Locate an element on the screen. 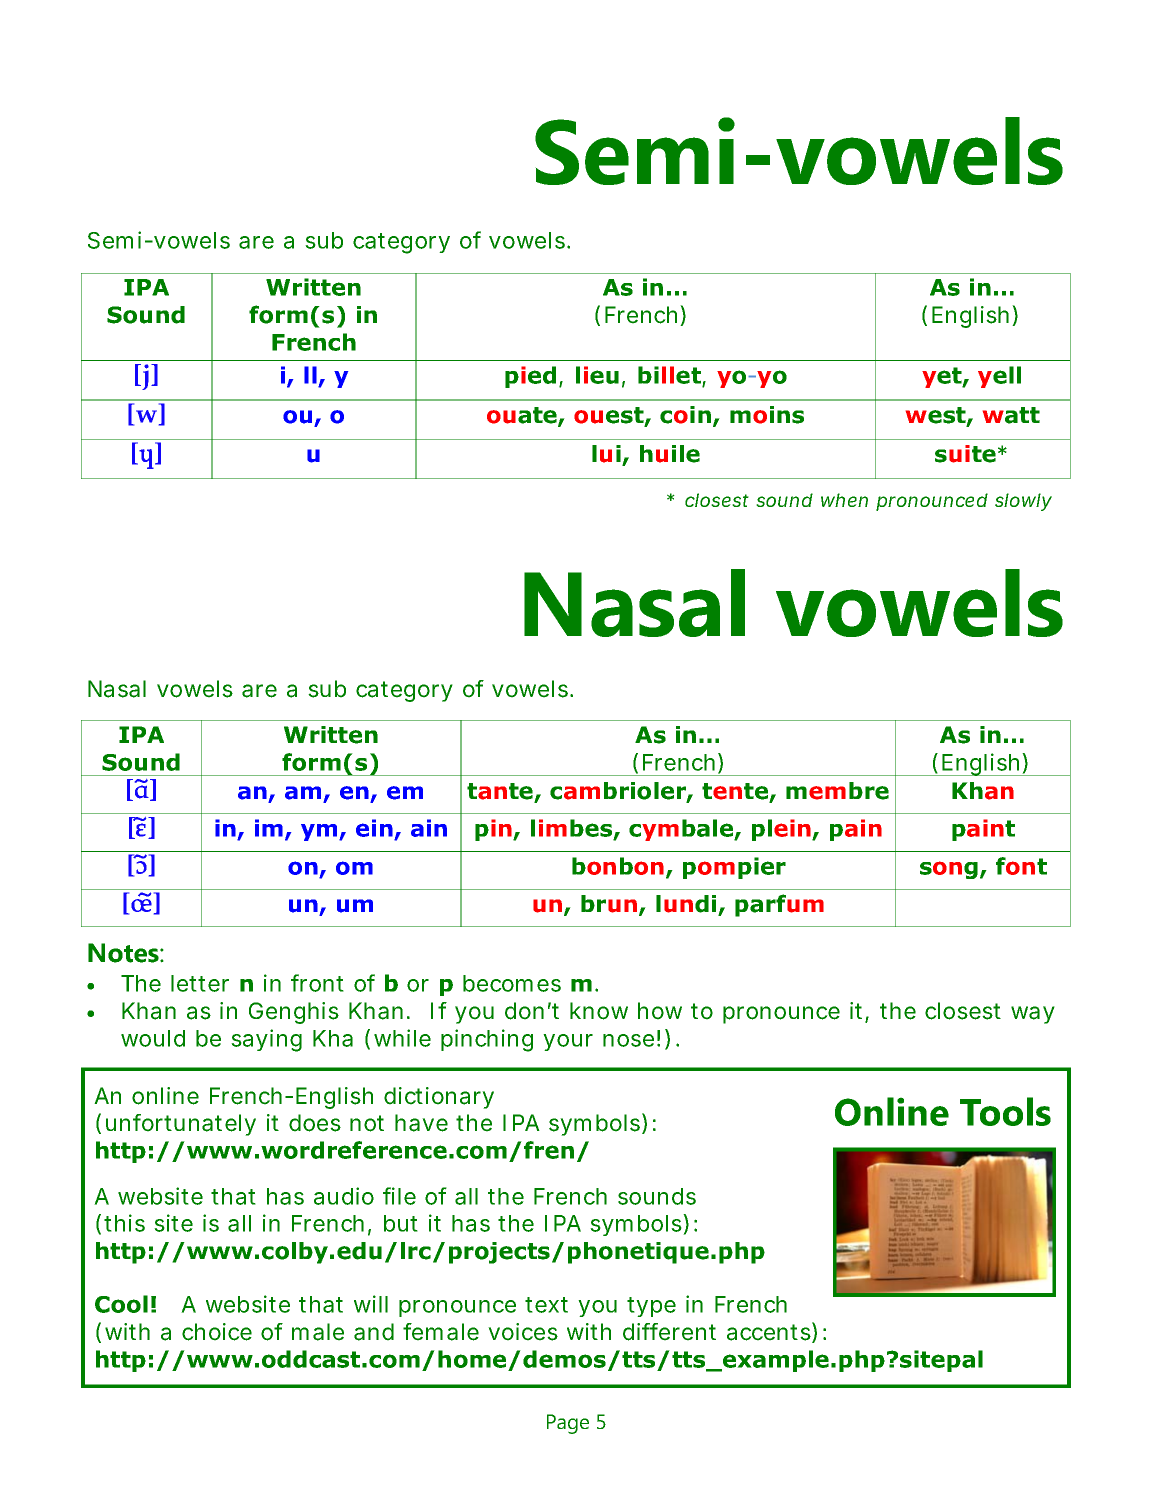 This screenshot has height=1491, width=1152. bonbon is located at coordinates (618, 866).
